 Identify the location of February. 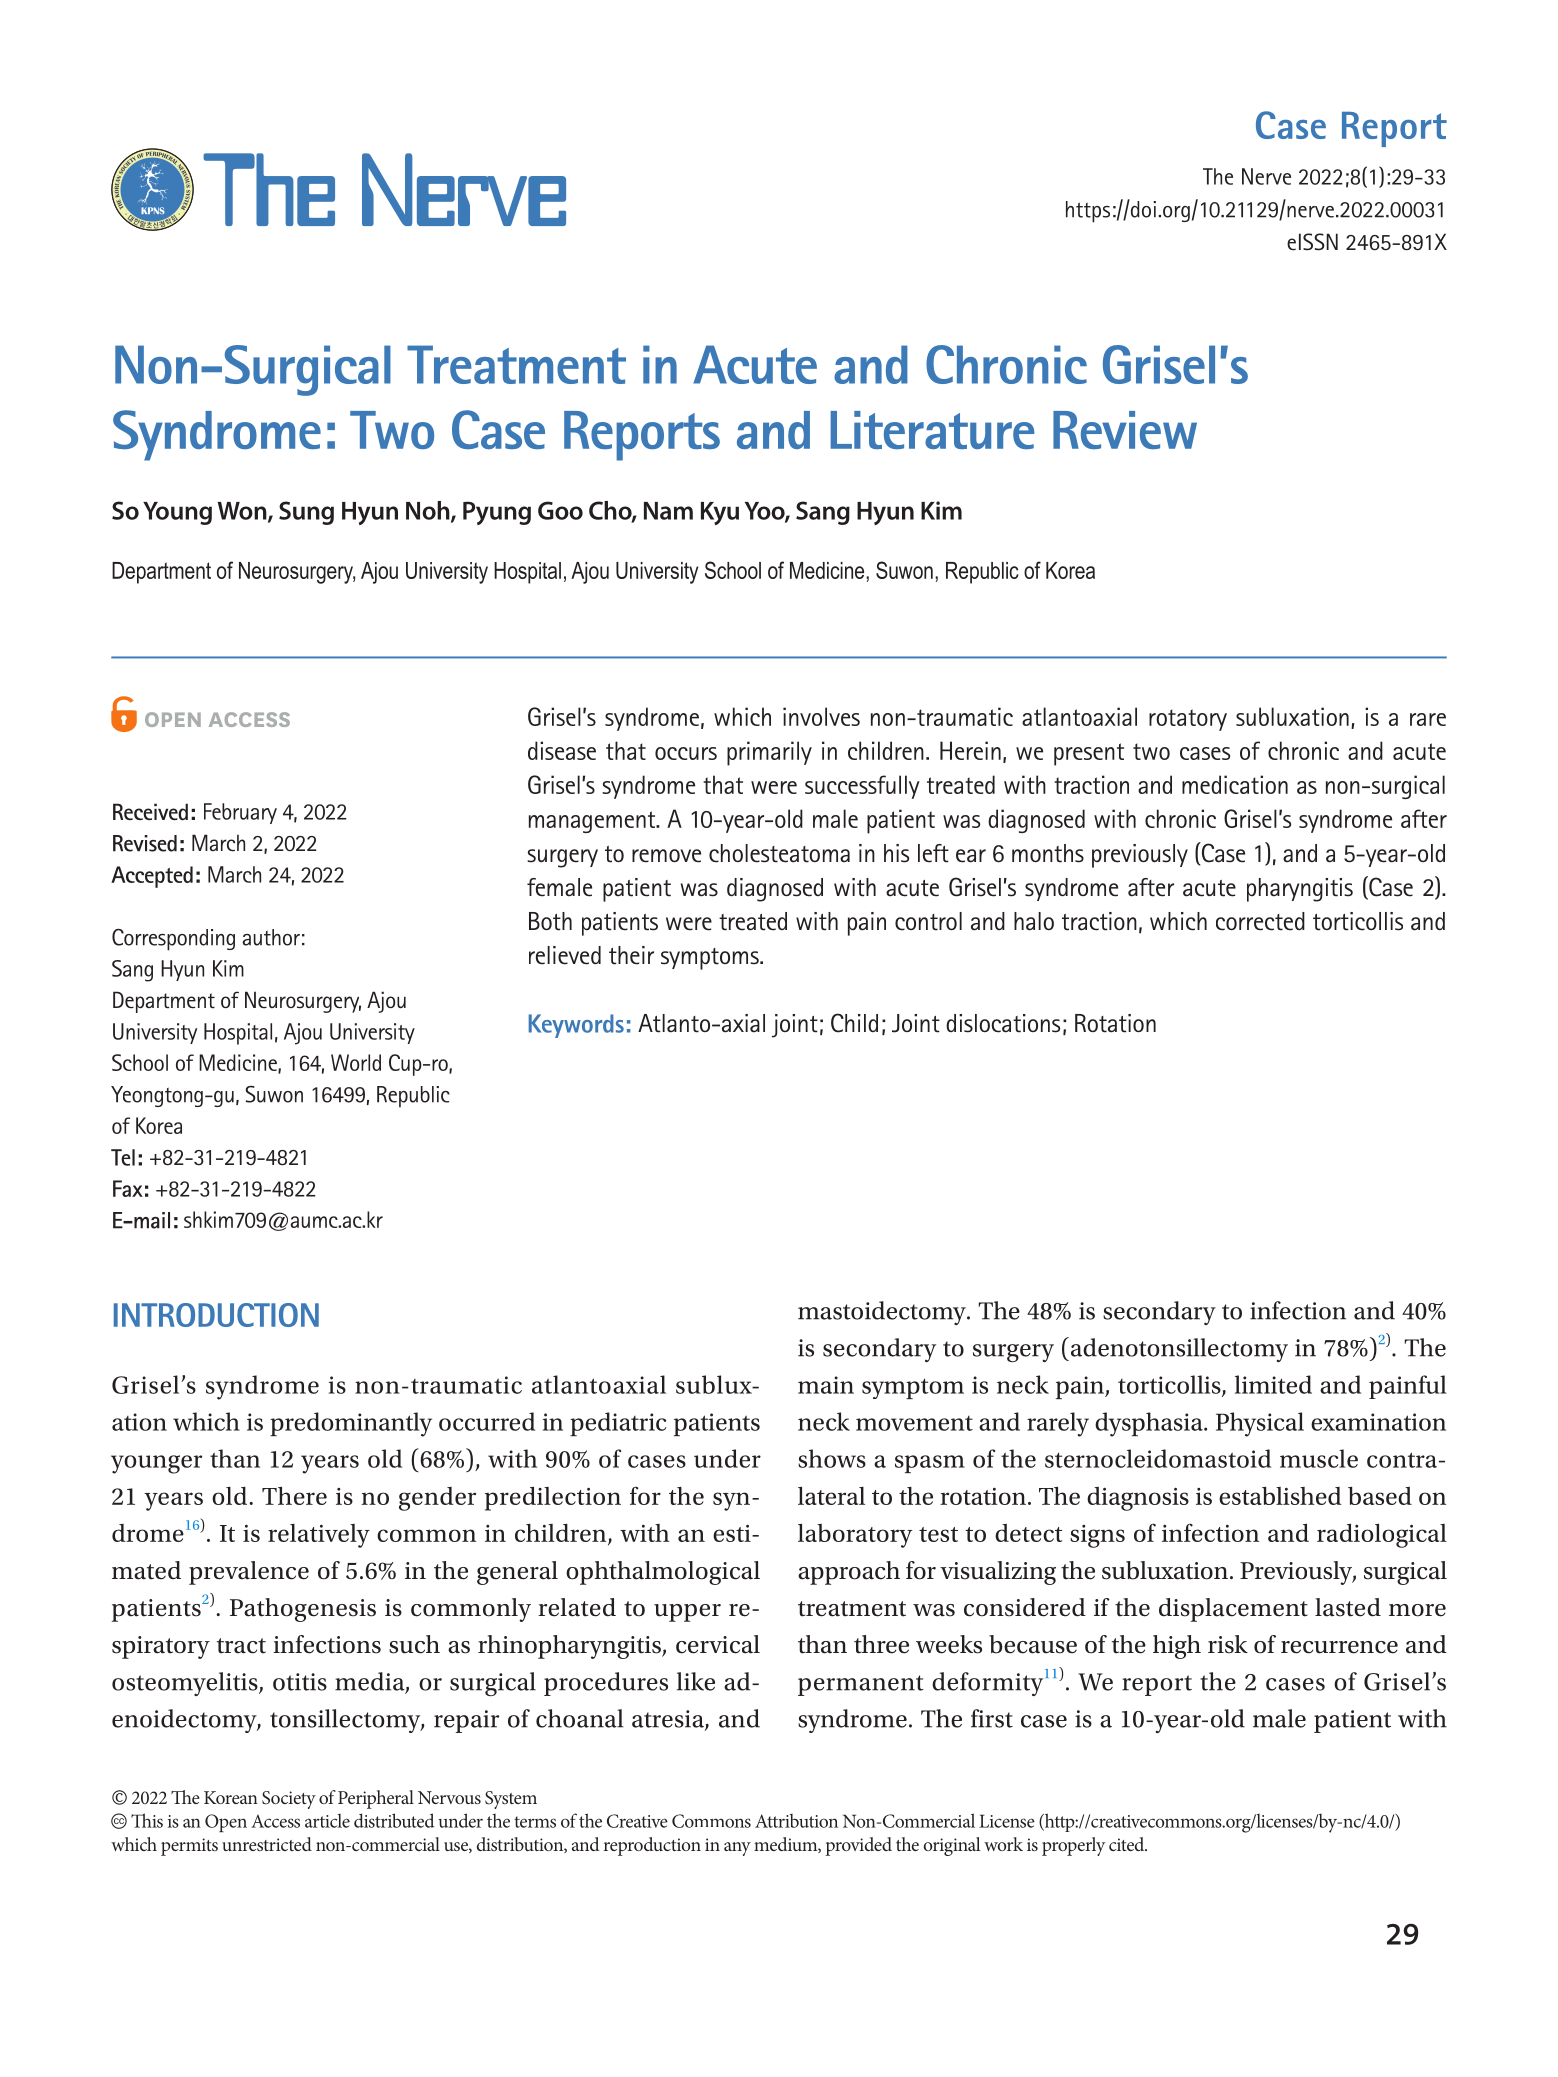
(240, 813).
